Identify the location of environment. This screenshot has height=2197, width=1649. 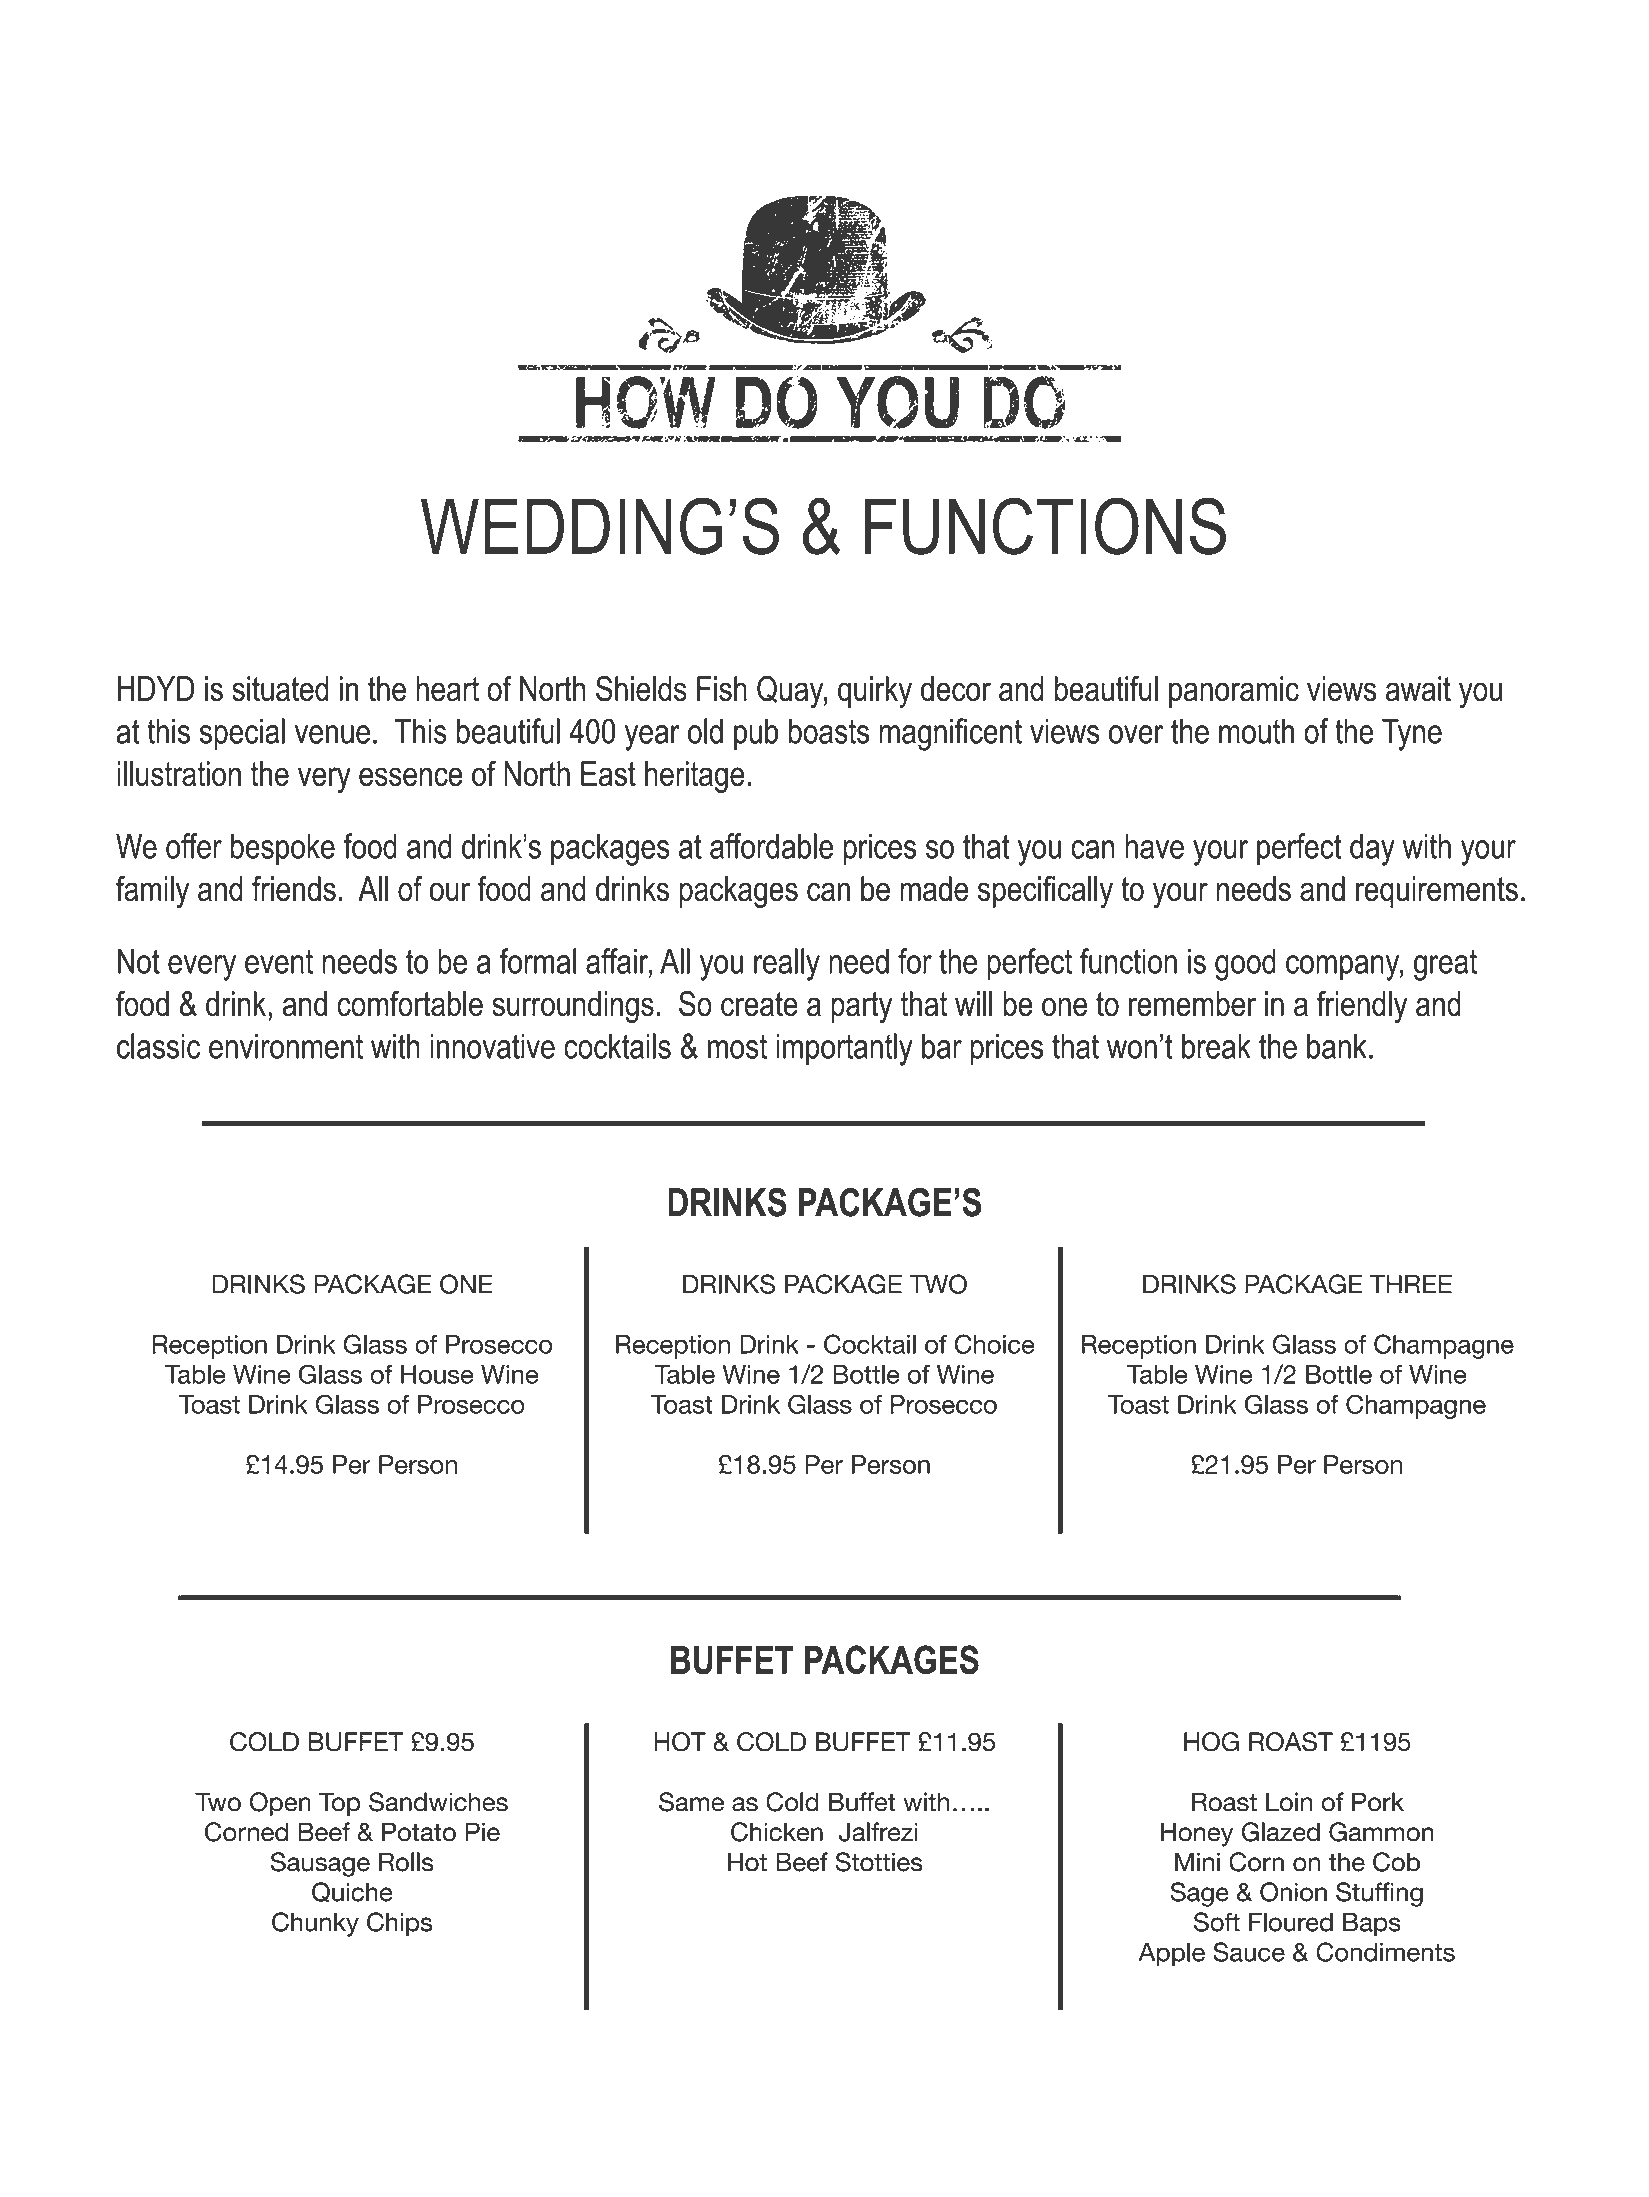
(286, 1046).
